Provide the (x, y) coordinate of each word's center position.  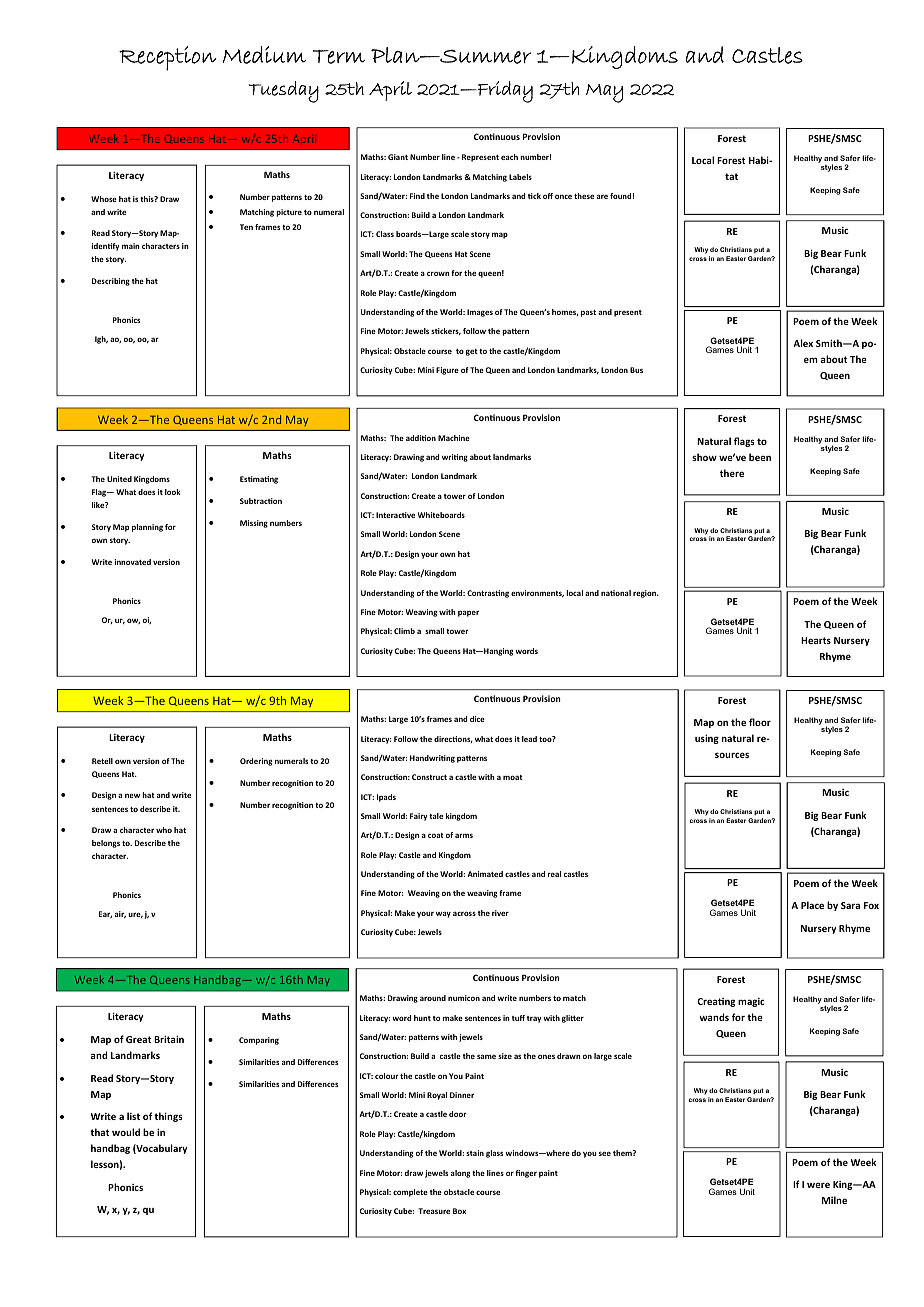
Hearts (816, 640)
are (602, 196)
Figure (447, 371)
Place (812, 905)
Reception (167, 58)
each (509, 157)
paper (468, 613)
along (460, 1174)
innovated (132, 562)
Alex (803, 343)
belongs (106, 844)
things (168, 1117)
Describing (111, 282)
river (500, 913)
